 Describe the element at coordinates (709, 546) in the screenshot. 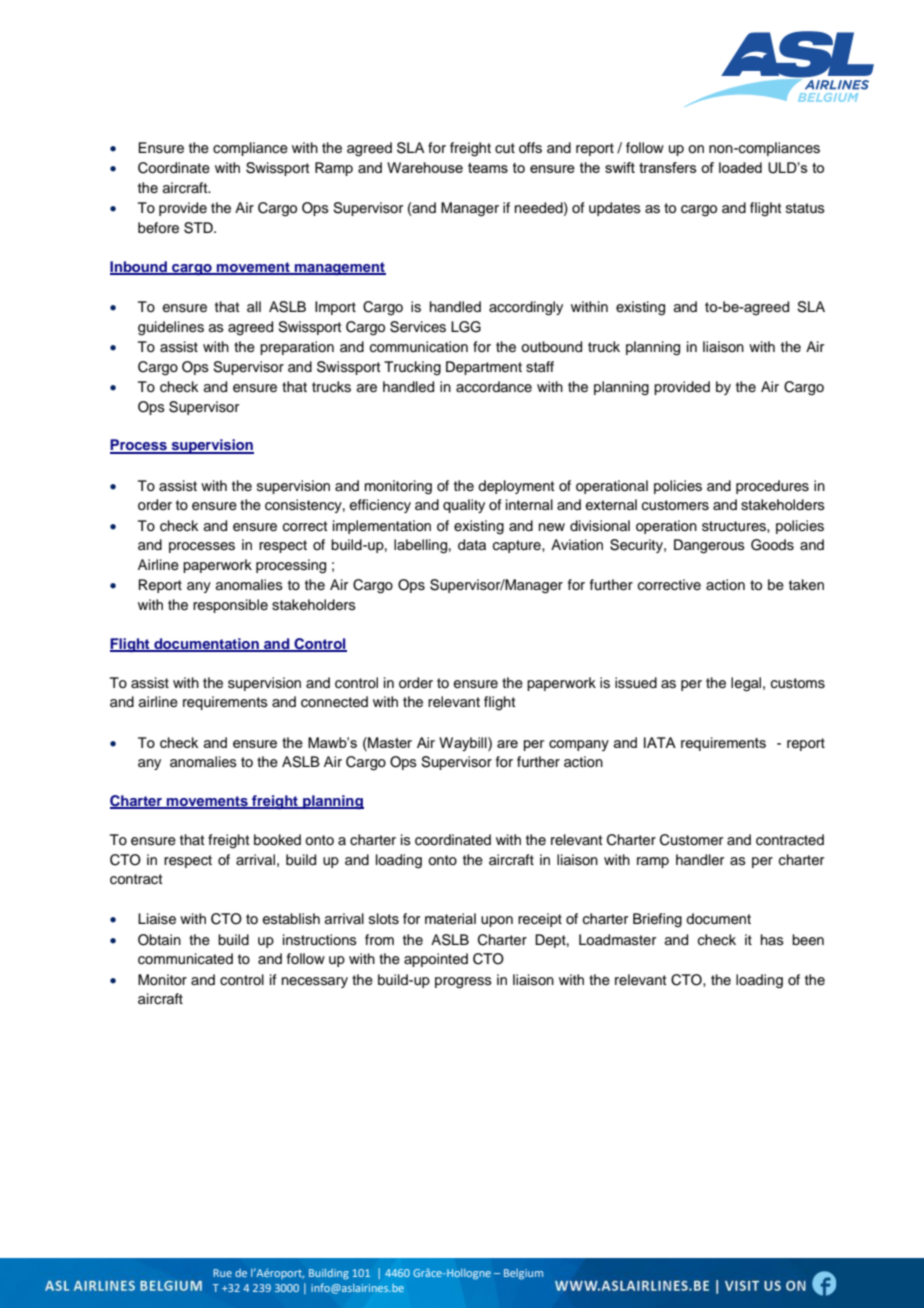

I see `Dangerous` at that location.
